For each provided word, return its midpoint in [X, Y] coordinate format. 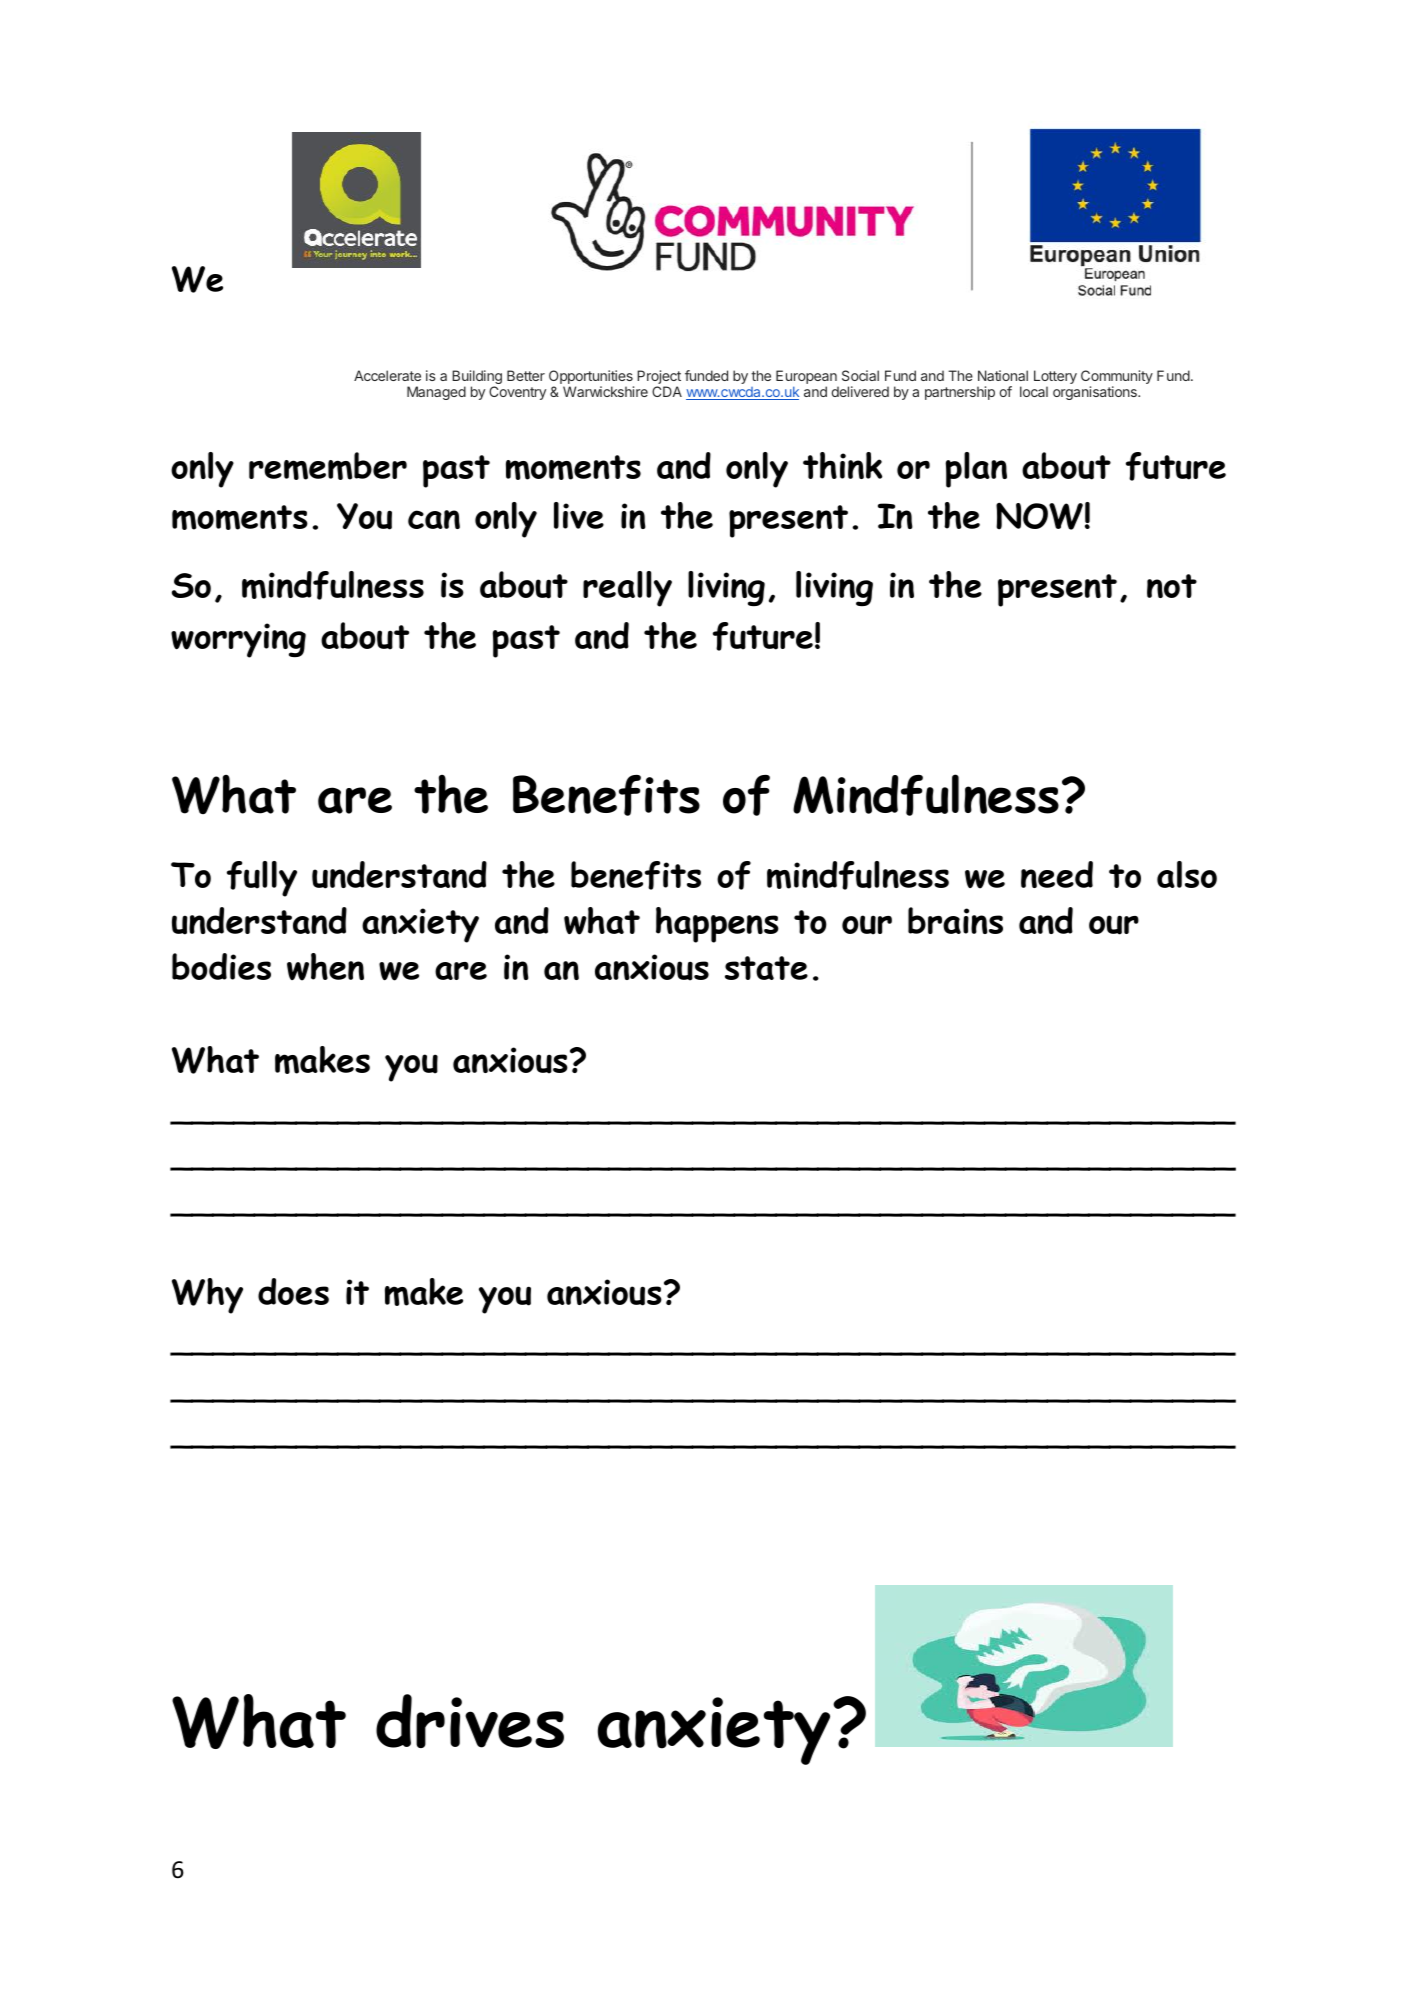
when [325, 967]
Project [659, 378]
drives [470, 1721]
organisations [1096, 393]
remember [328, 466]
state [766, 968]
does [293, 1291]
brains [955, 920]
